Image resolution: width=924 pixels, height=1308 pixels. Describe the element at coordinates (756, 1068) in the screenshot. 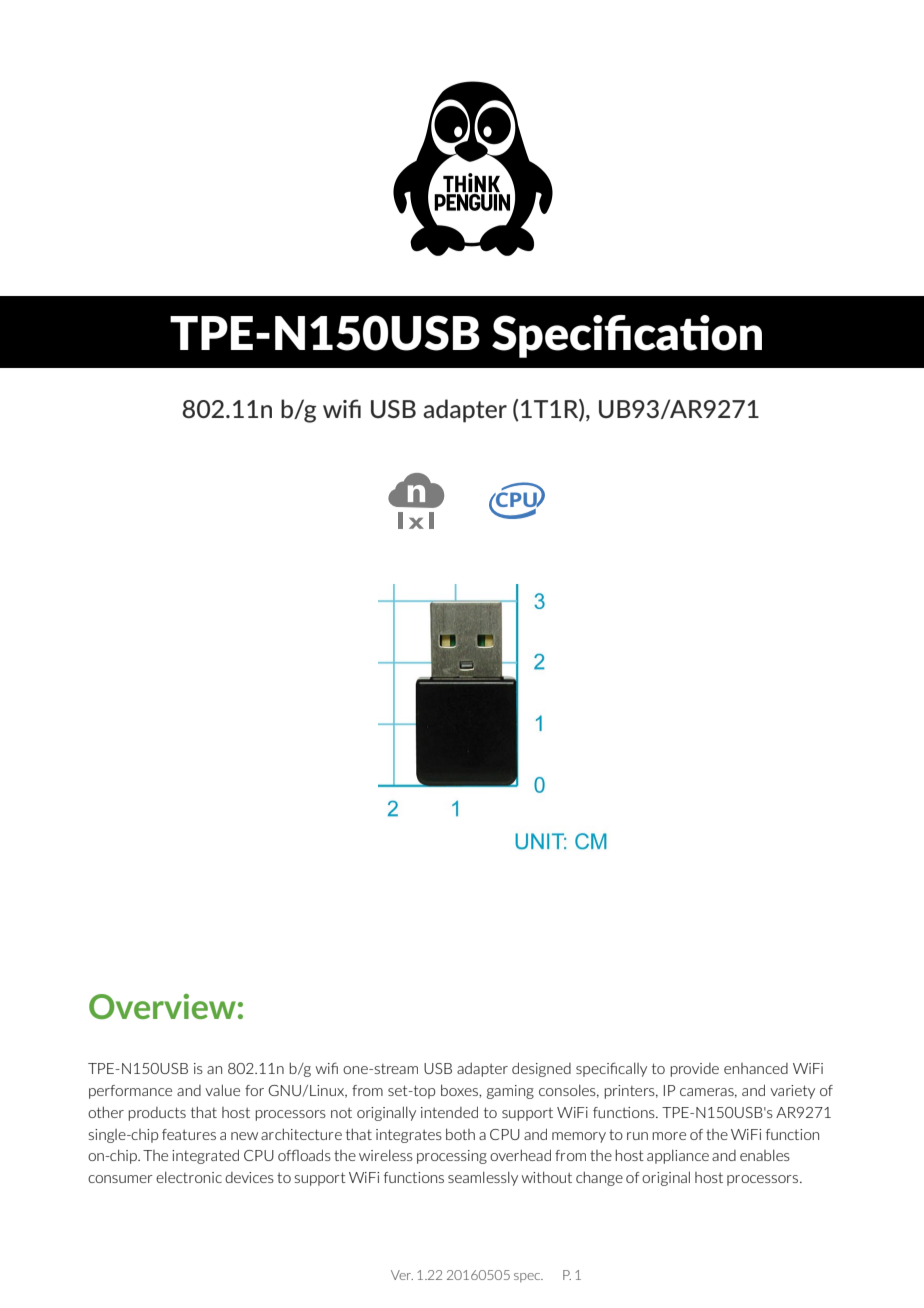

I see `enhanced` at that location.
